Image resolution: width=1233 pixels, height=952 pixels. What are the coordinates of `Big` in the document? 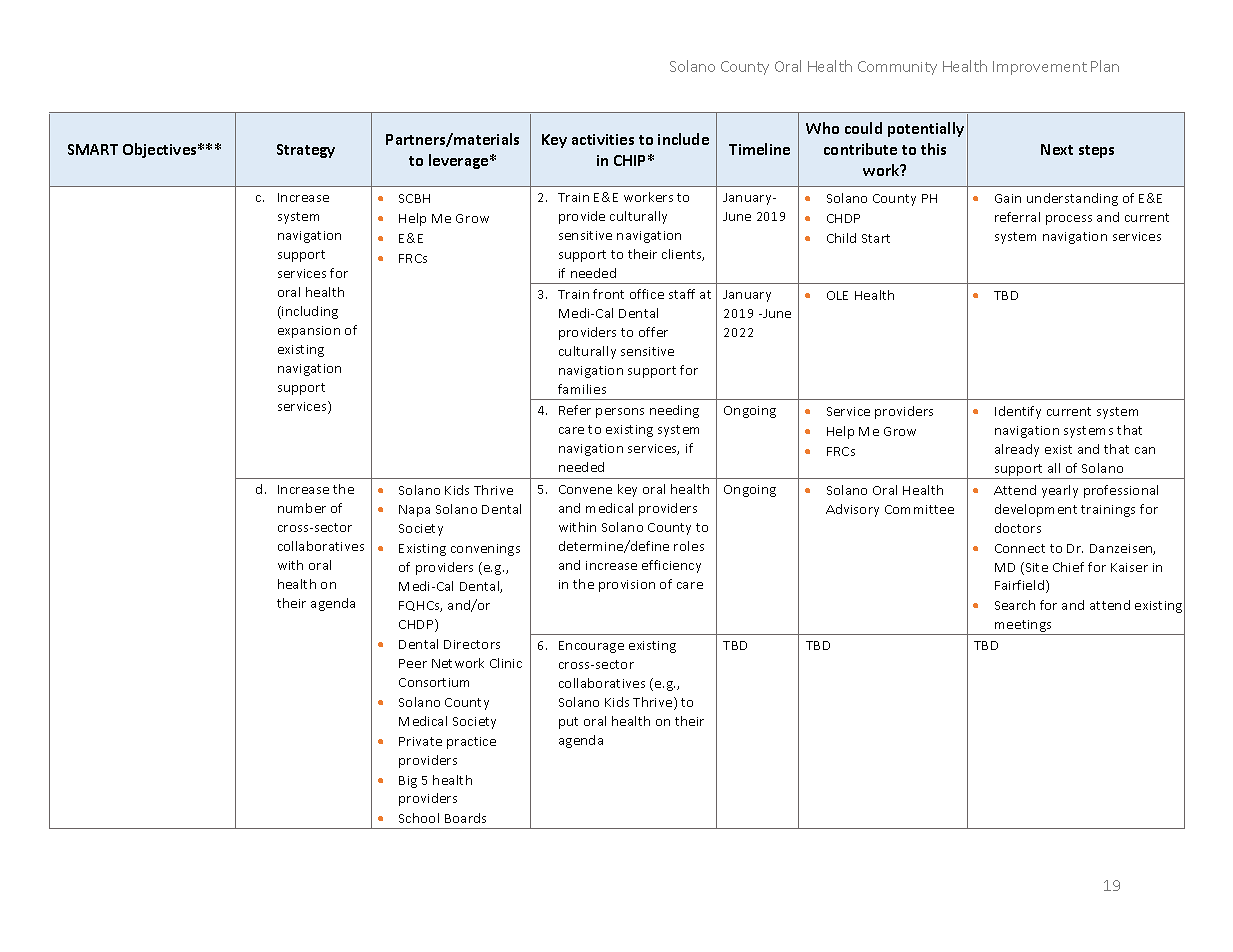 It's located at (408, 782).
